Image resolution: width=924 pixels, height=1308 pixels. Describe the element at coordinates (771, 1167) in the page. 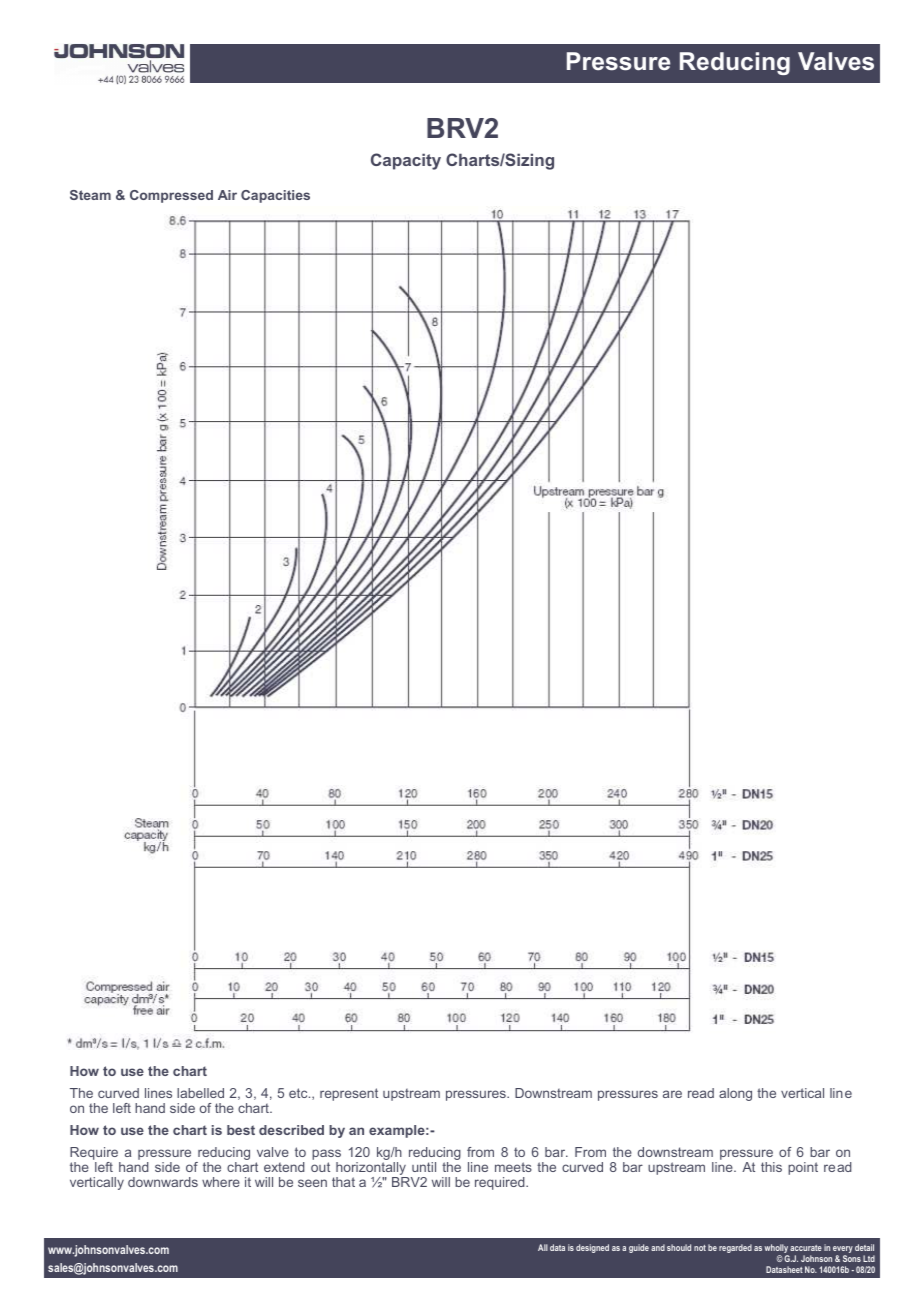

I see `this` at that location.
